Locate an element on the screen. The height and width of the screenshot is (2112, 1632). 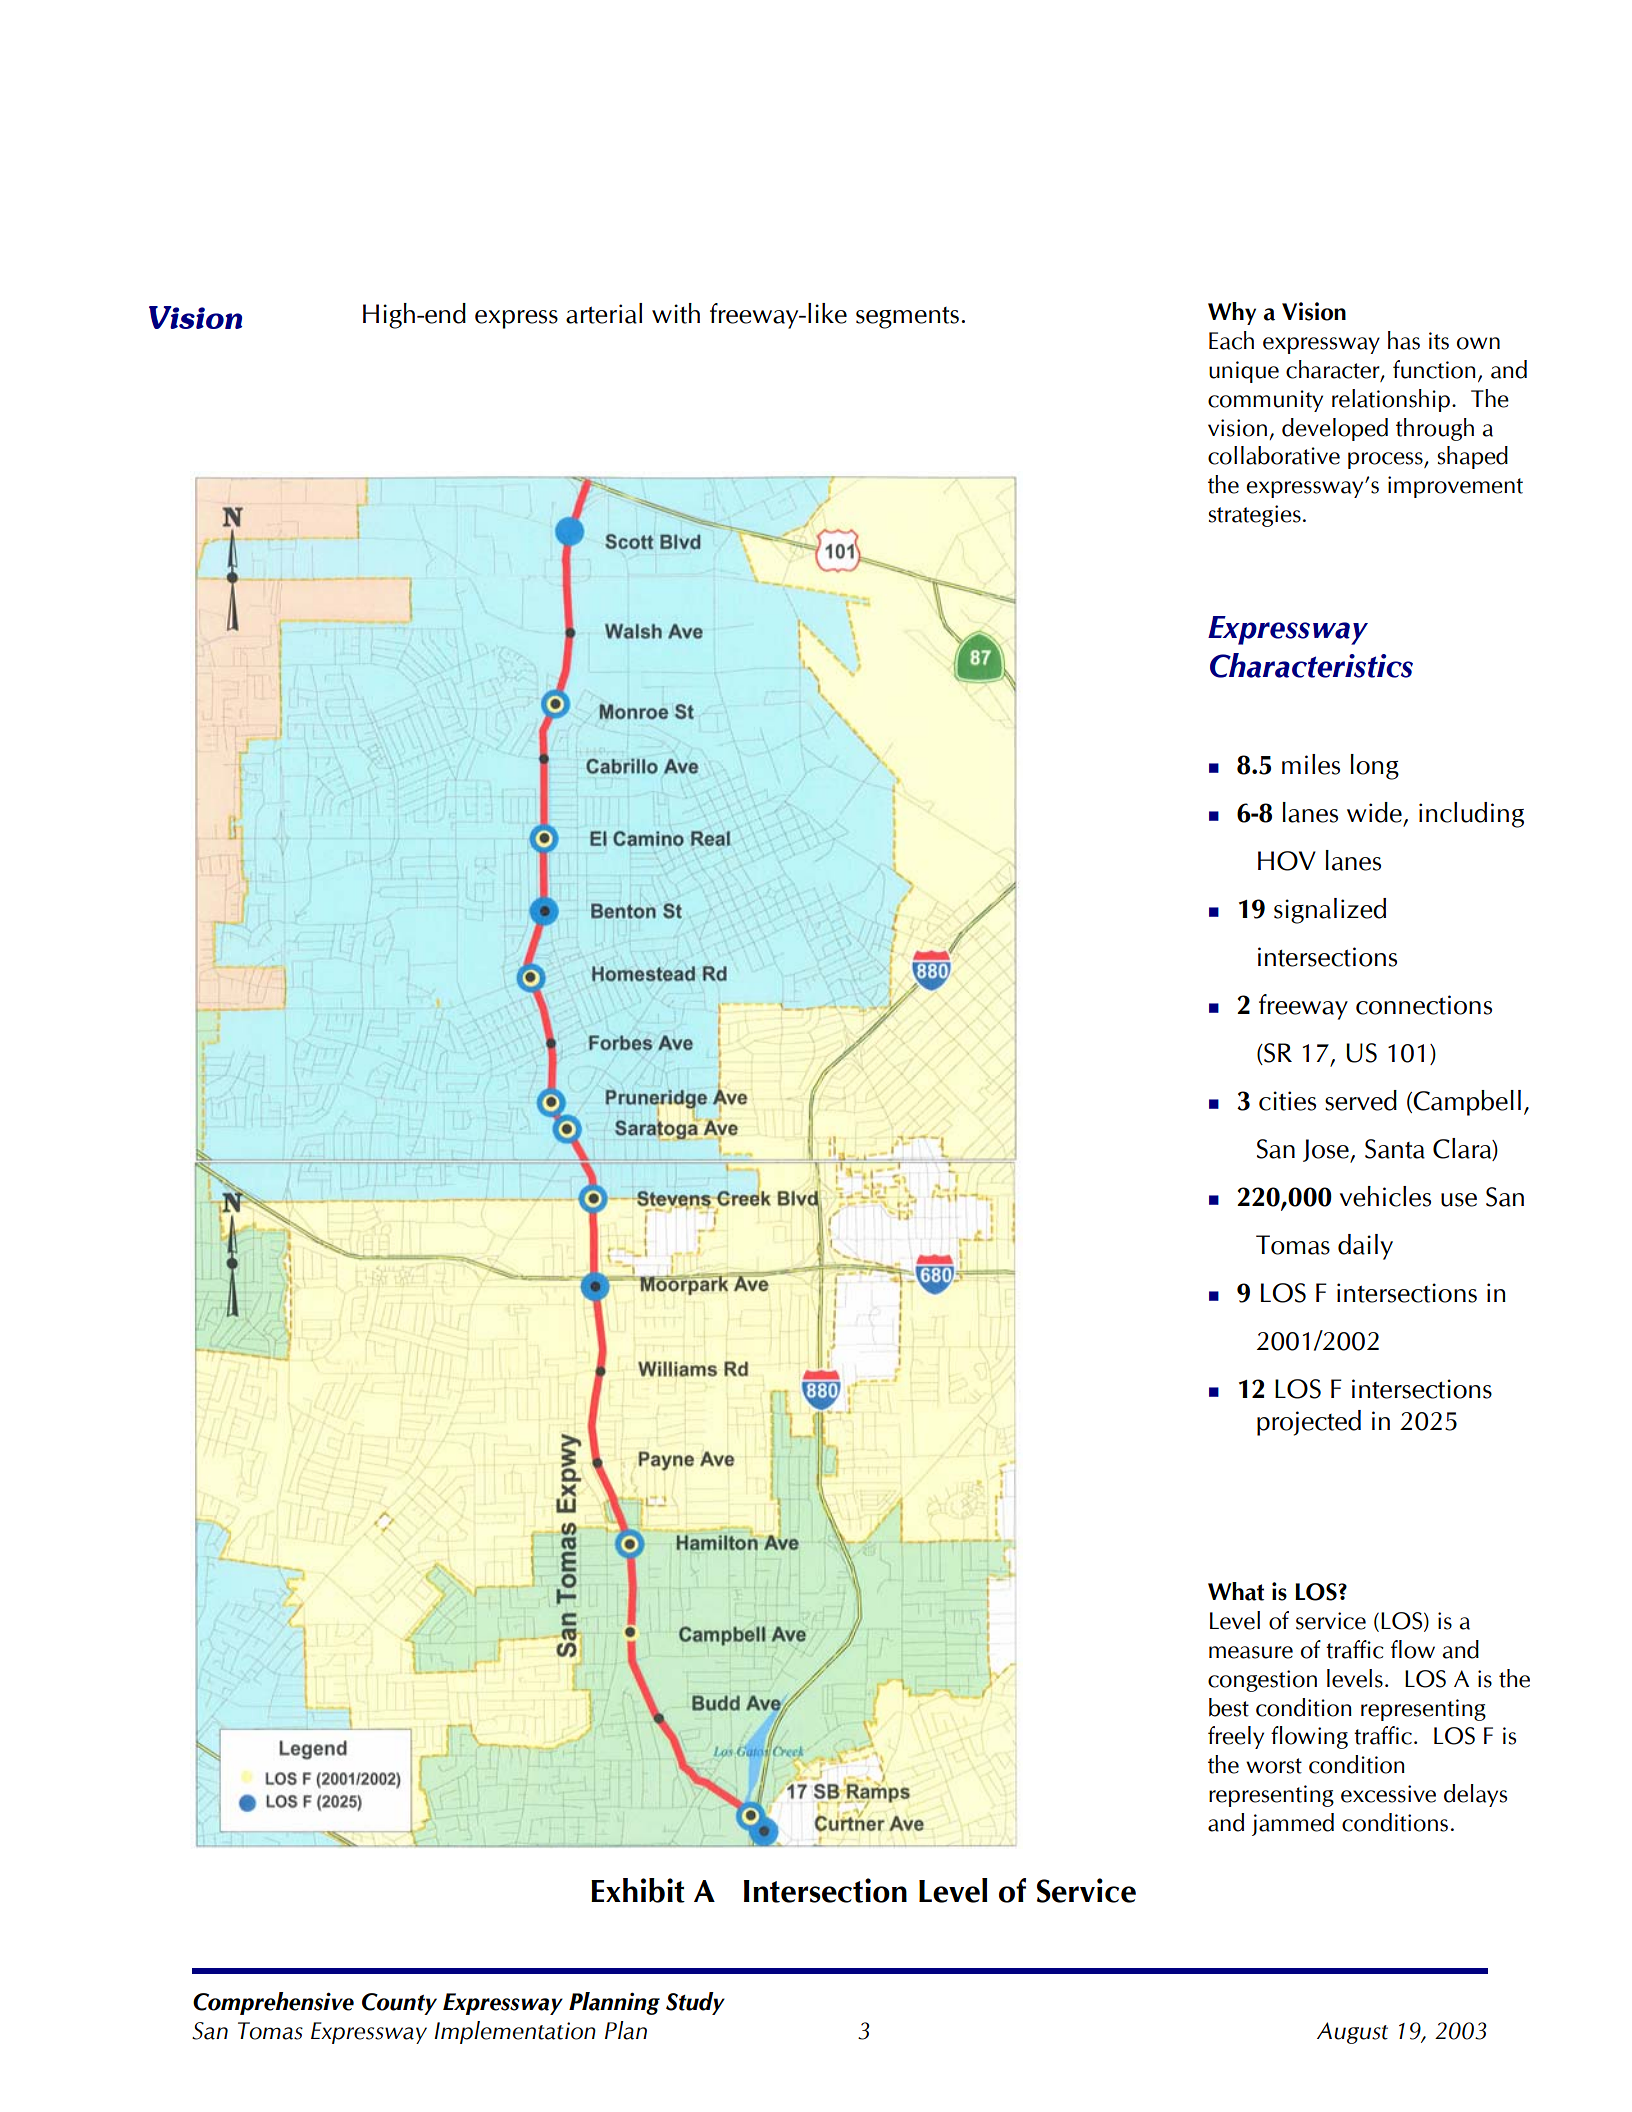
segments is located at coordinates (907, 318).
